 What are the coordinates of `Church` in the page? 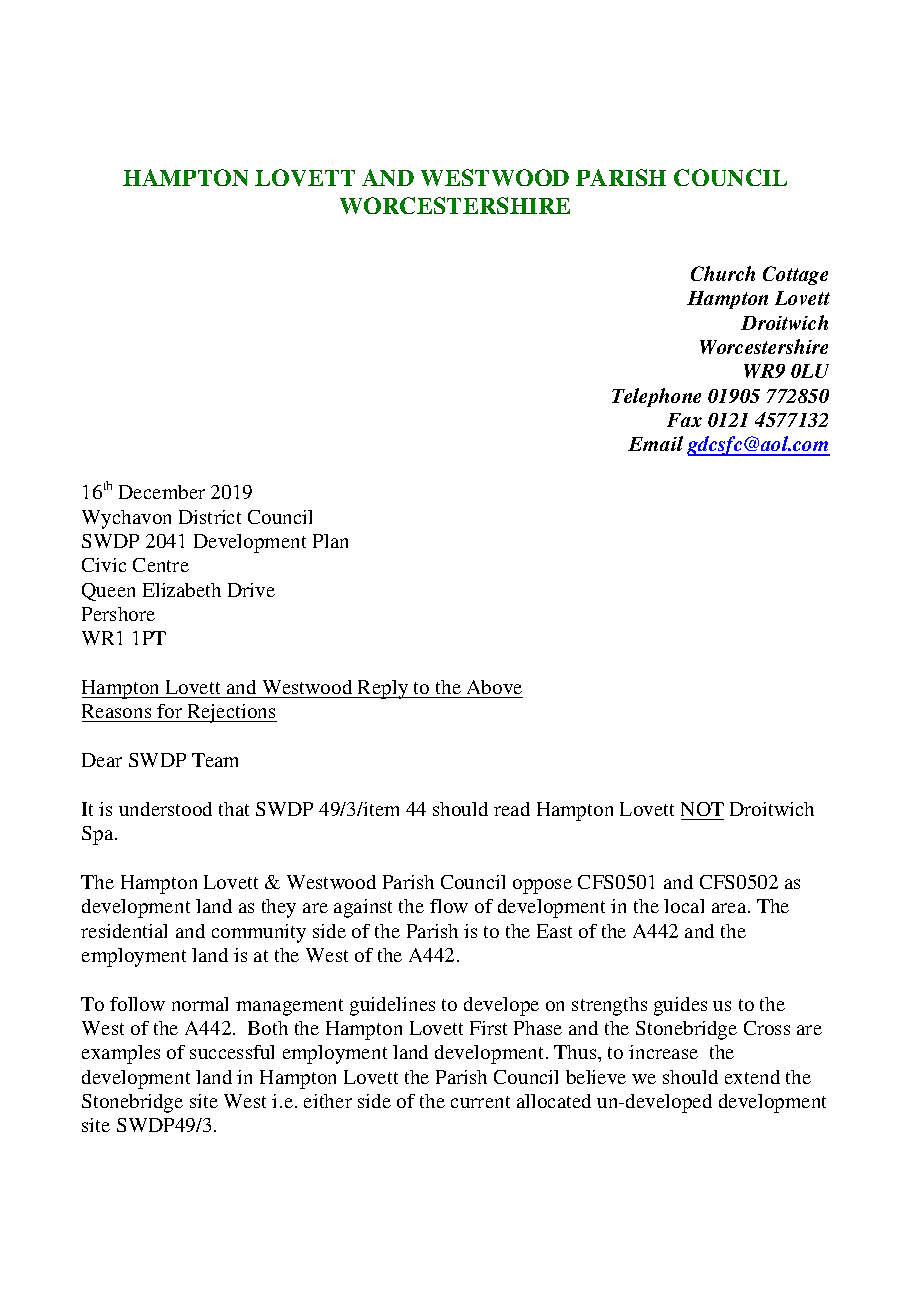 It's located at (723, 273).
